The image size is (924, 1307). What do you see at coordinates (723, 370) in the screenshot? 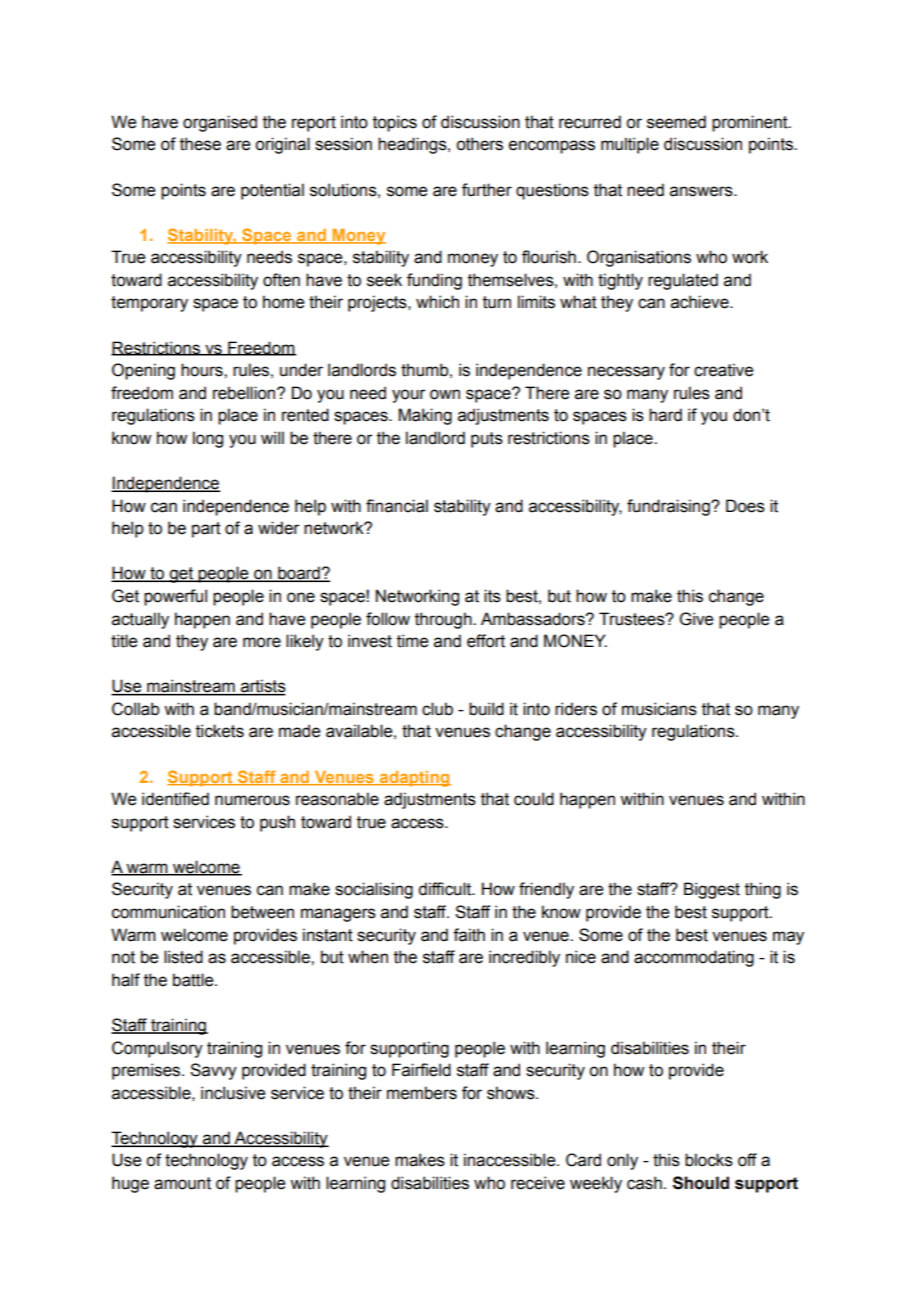
I see `creative` at bounding box center [723, 370].
